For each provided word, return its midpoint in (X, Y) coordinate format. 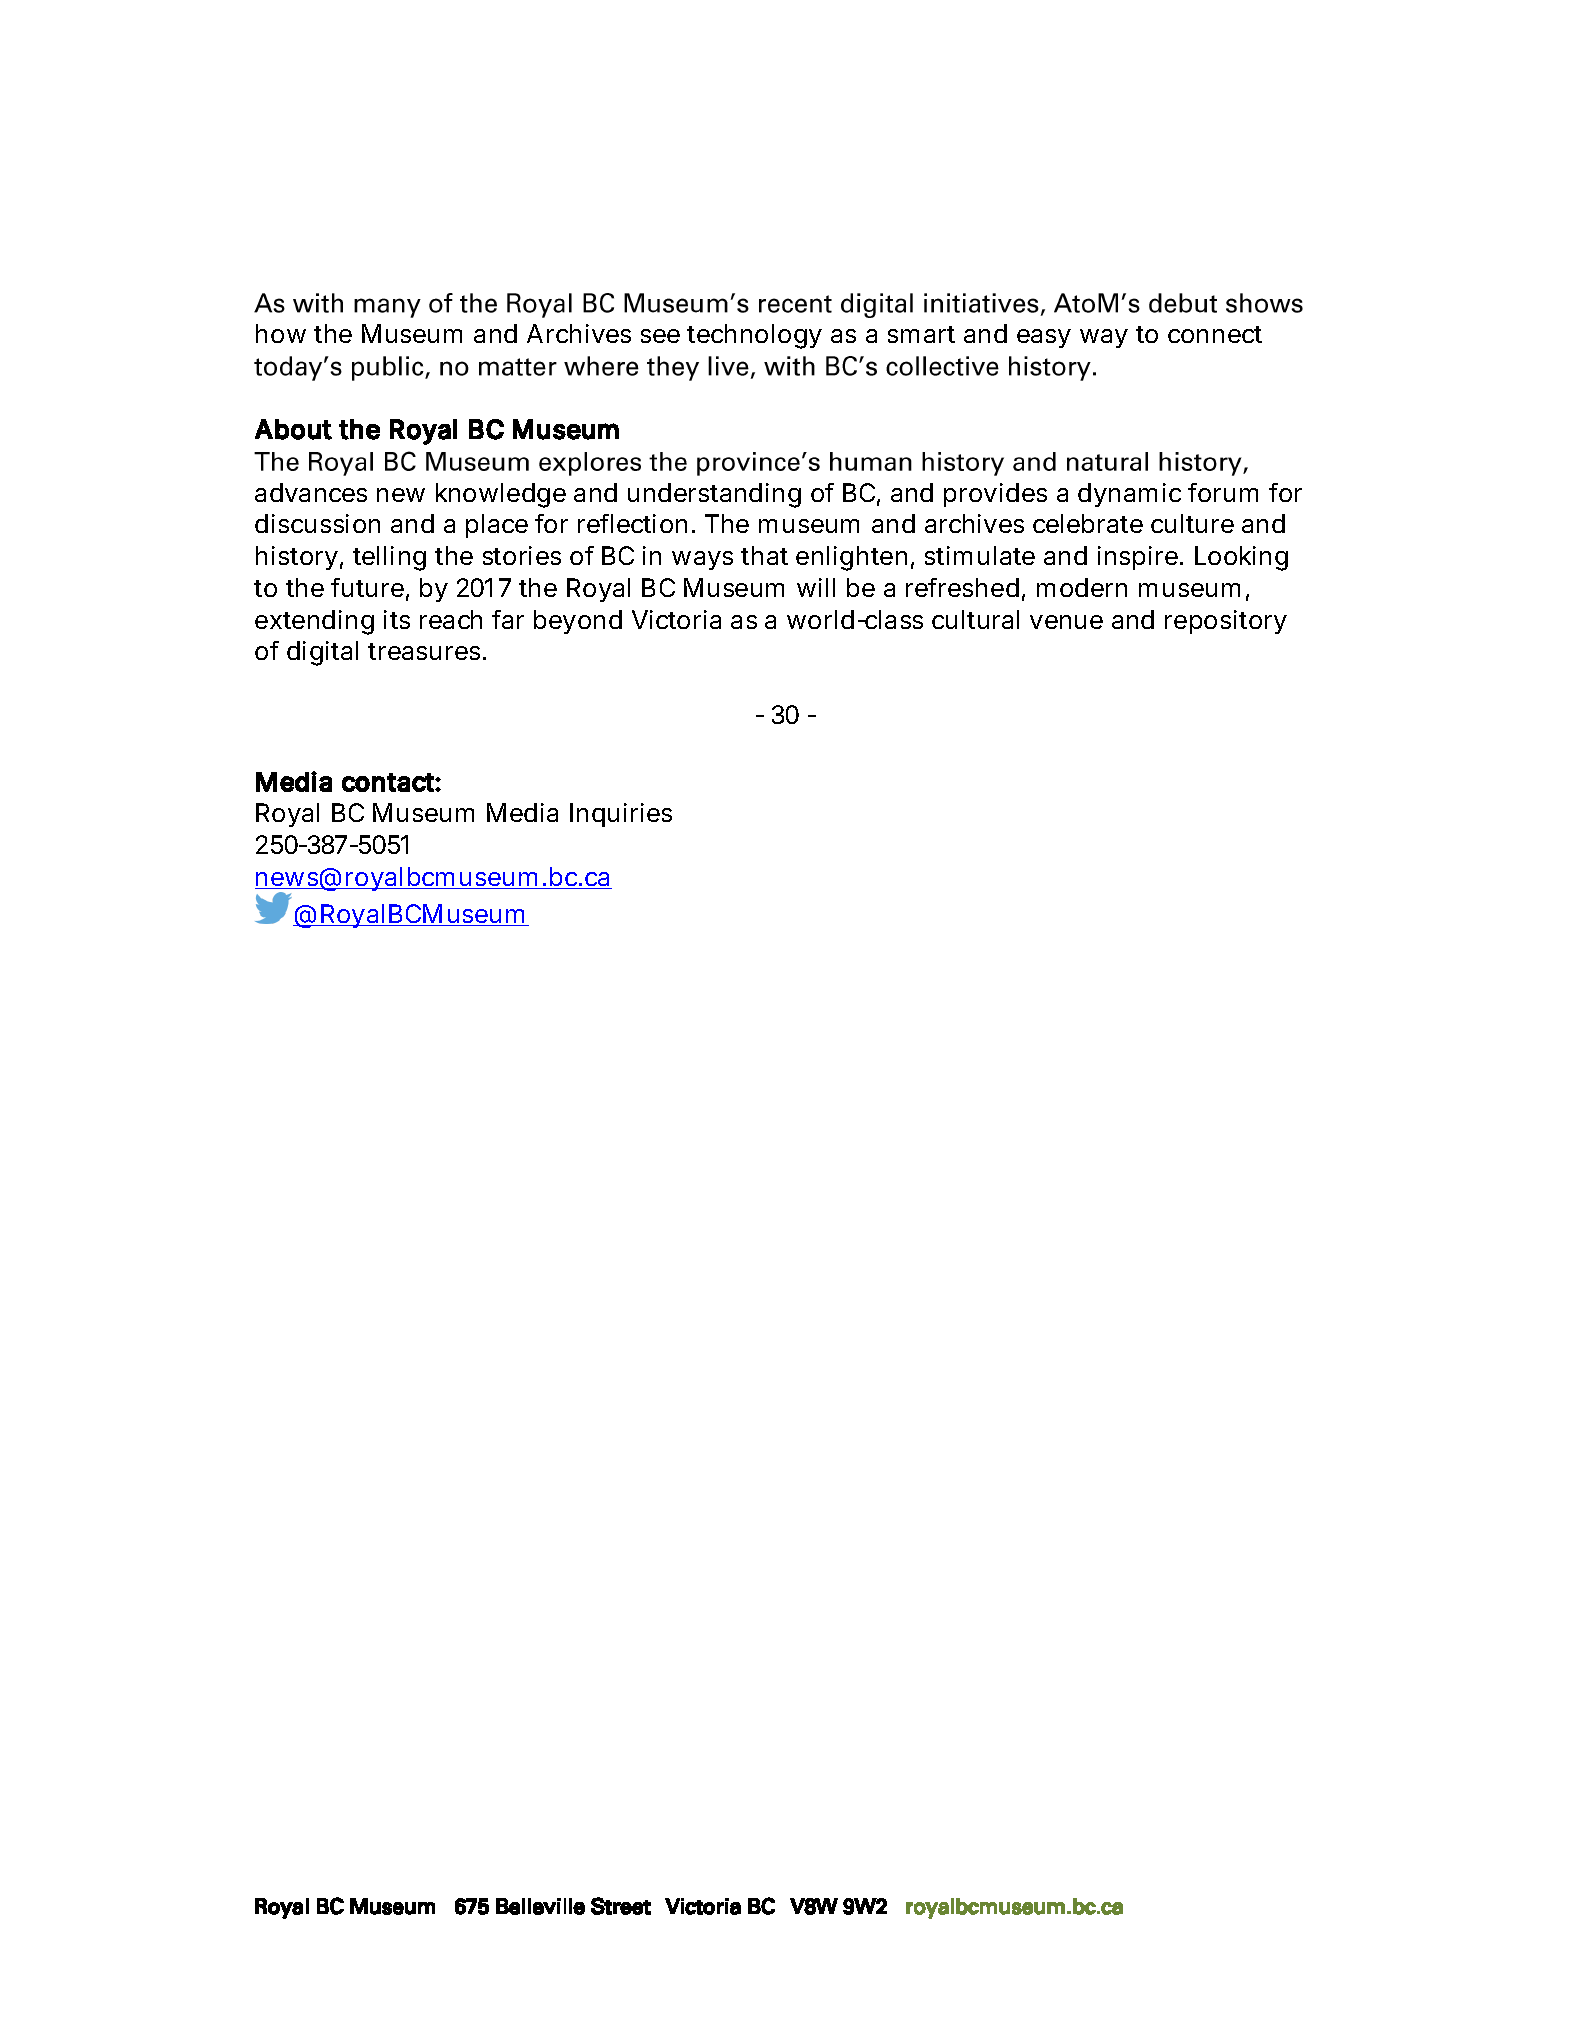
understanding (714, 495)
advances (311, 492)
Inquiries (621, 815)
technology (754, 336)
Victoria (676, 619)
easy (1044, 338)
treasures (424, 651)
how (281, 333)
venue (1066, 622)
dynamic (1129, 495)
